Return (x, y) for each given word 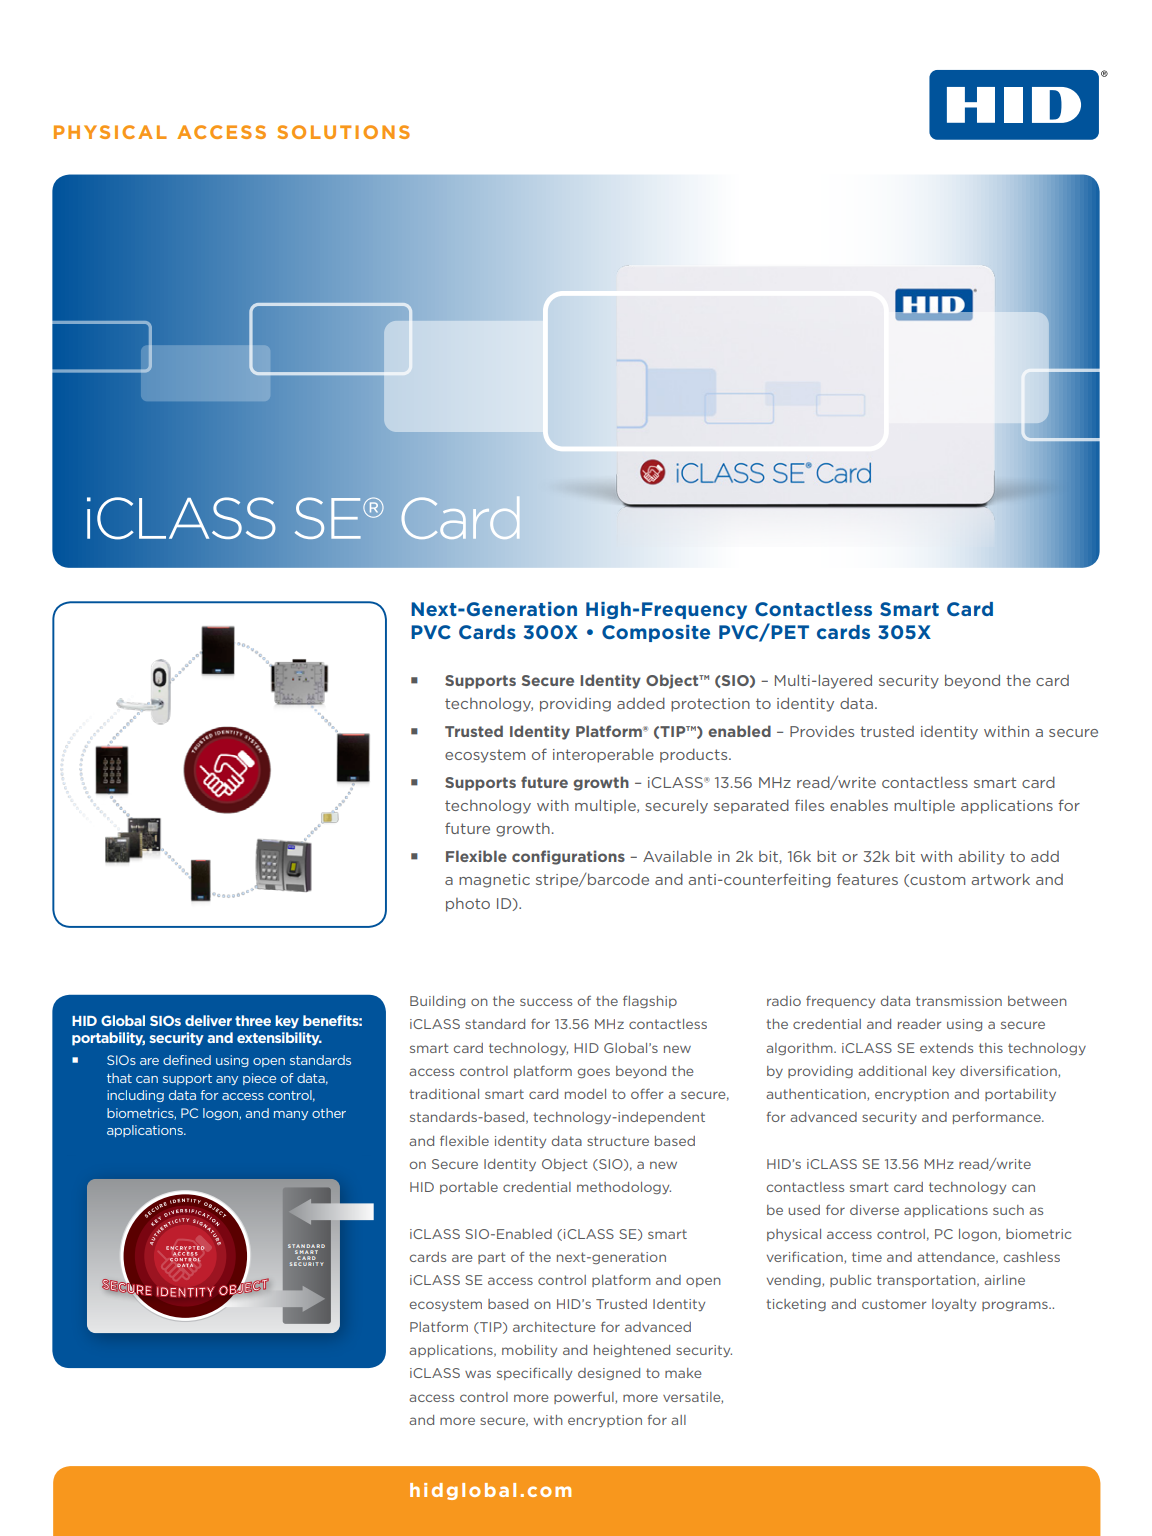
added (641, 703)
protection (710, 705)
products (695, 755)
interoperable (603, 755)
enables (859, 805)
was (478, 1374)
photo (468, 905)
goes (594, 1073)
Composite (656, 633)
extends (946, 1048)
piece (259, 1079)
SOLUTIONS (343, 132)
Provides (822, 731)
